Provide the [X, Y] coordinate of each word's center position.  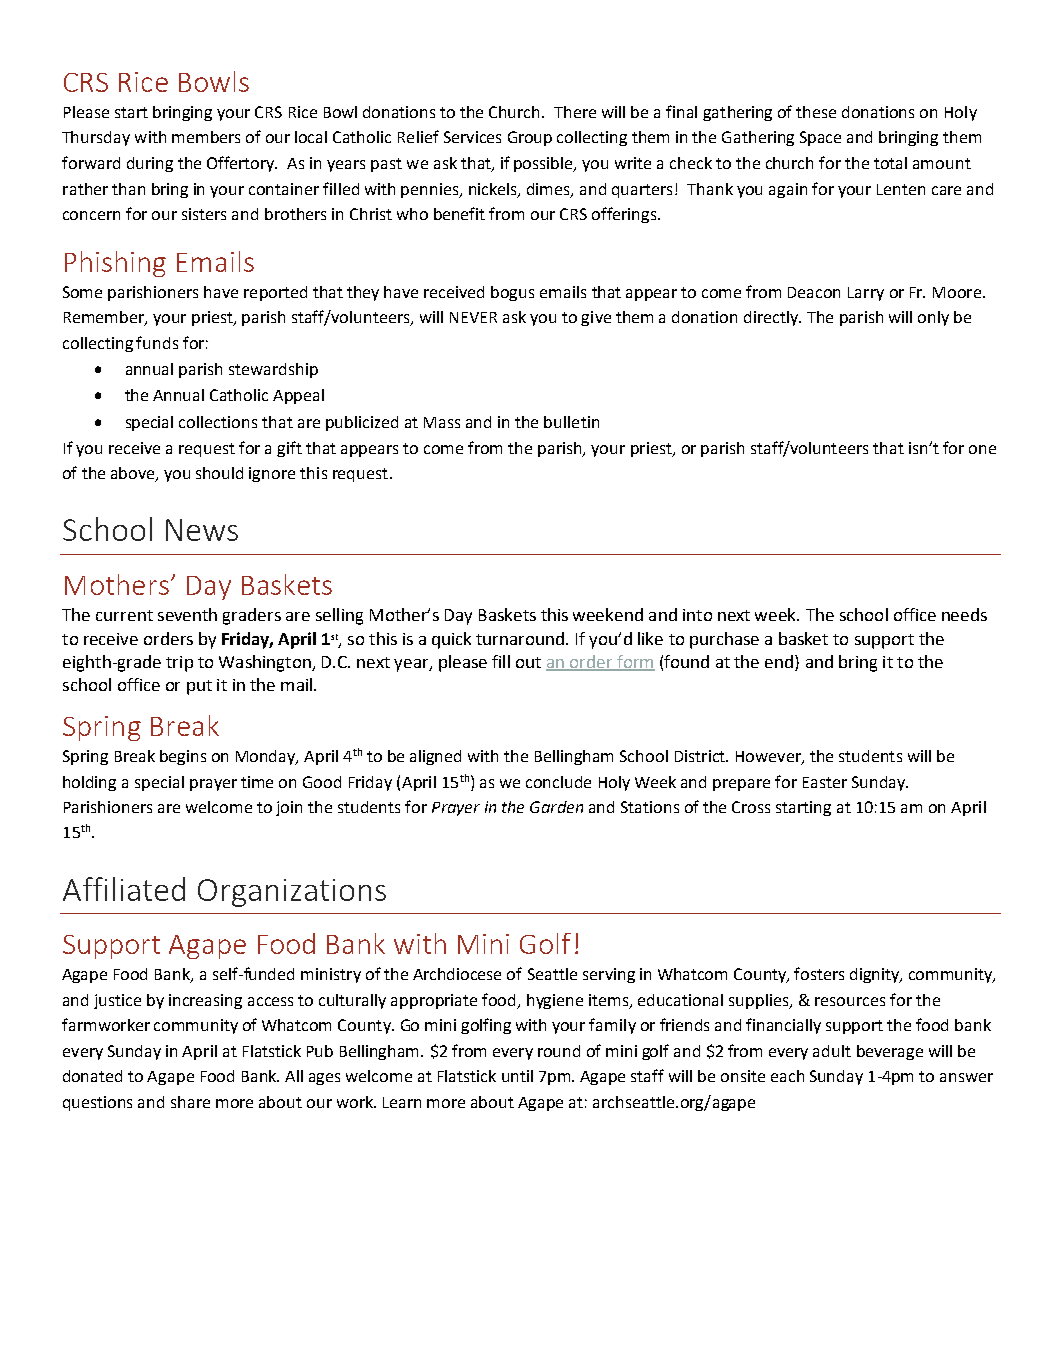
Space [820, 138]
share [190, 1102]
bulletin [571, 422]
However [769, 758]
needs [964, 614]
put [199, 687]
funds [157, 342]
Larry [866, 294]
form [635, 662]
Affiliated [124, 889]
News [202, 530]
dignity [876, 975]
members [206, 137]
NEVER [473, 317]
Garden [556, 807]
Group [530, 138]
